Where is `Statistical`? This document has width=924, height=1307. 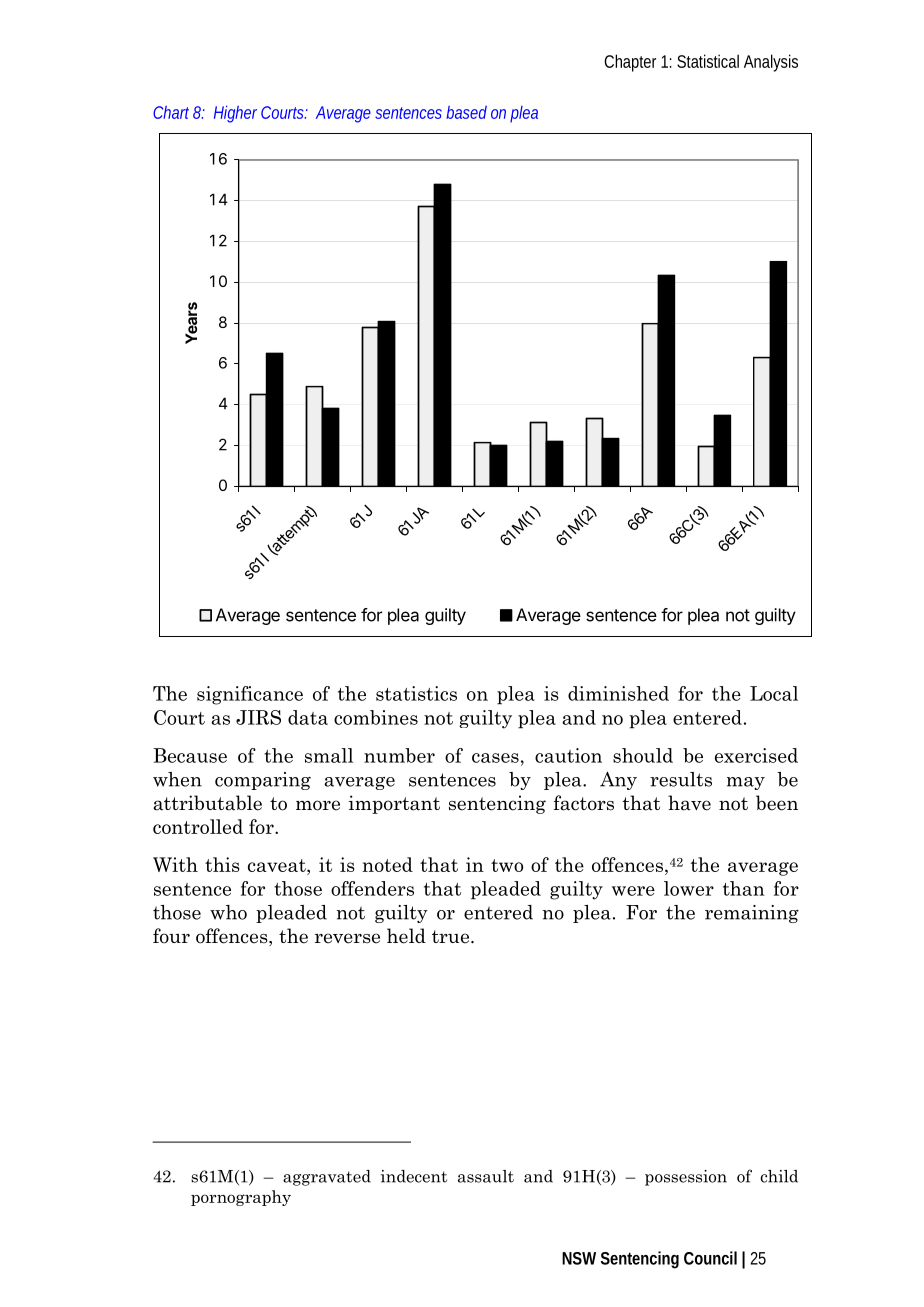
Statistical is located at coordinates (708, 61).
